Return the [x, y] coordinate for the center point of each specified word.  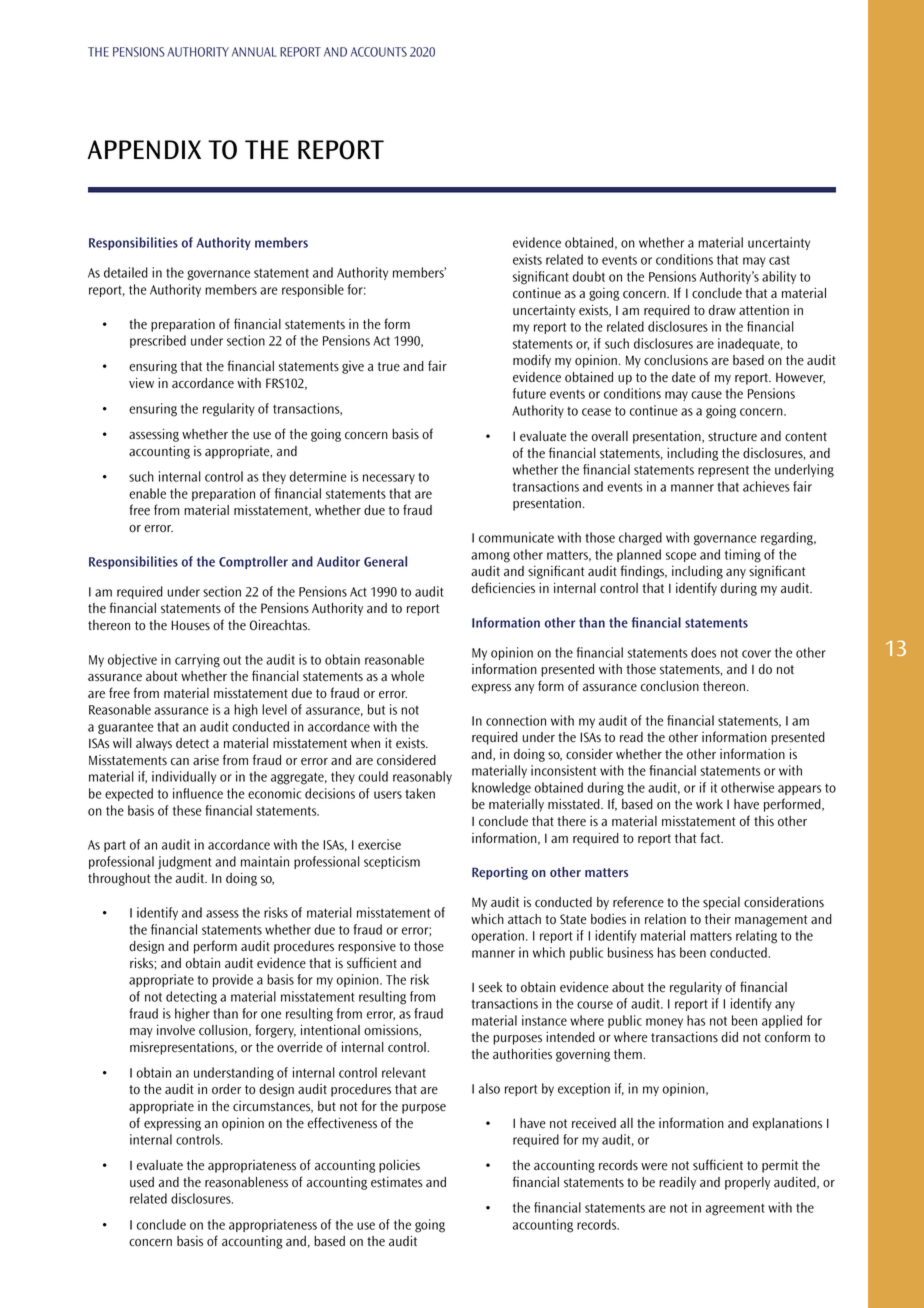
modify [532, 361]
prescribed [158, 341]
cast [779, 260]
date [684, 377]
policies [399, 1166]
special [721, 903]
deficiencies [503, 588]
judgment [184, 863]
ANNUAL [254, 52]
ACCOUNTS [379, 52]
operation [498, 936]
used [142, 1182]
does [703, 652]
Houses [190, 625]
